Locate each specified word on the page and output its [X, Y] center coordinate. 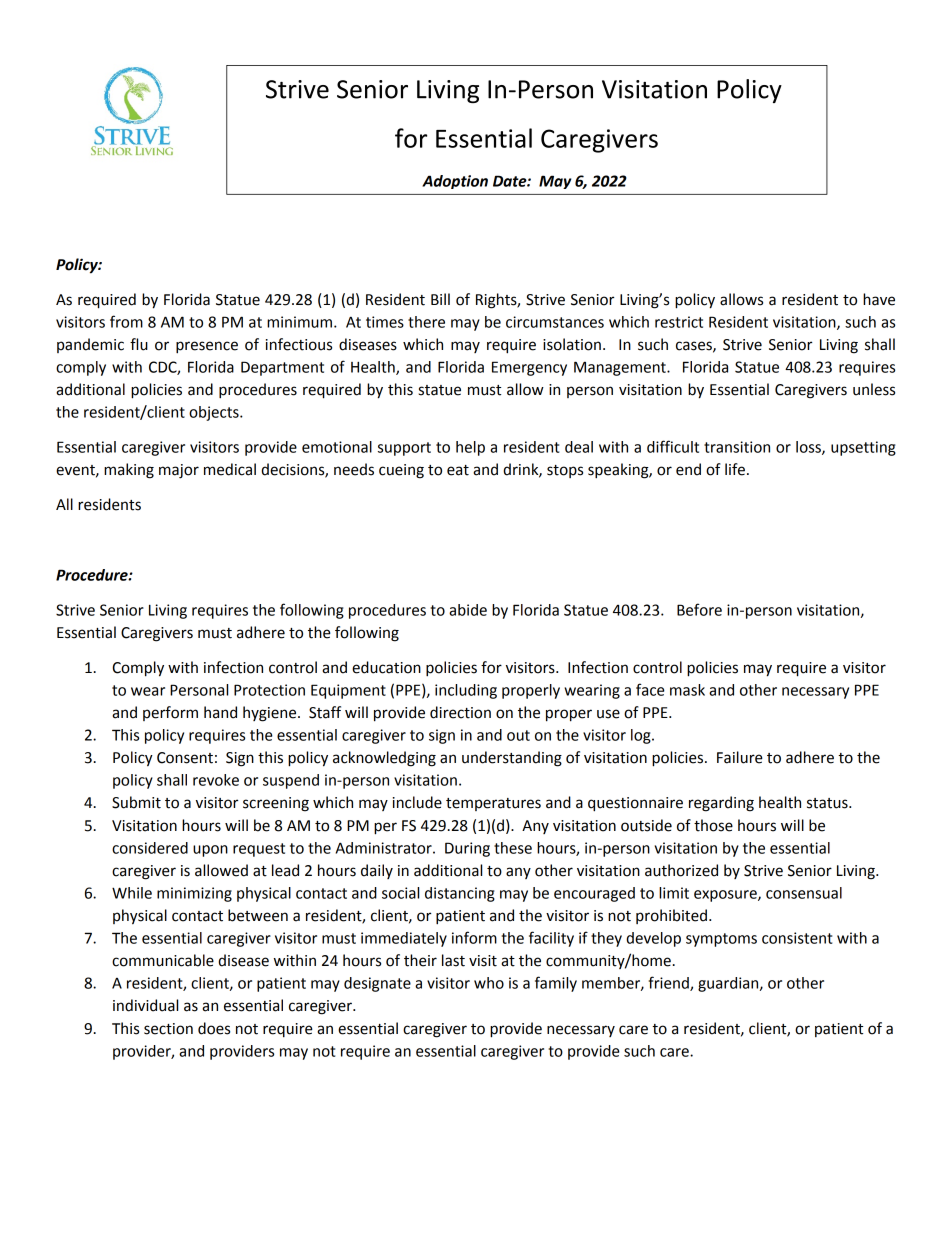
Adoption [455, 182]
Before [699, 609]
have [879, 299]
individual [145, 1005]
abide [468, 610]
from [126, 321]
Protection [269, 690]
